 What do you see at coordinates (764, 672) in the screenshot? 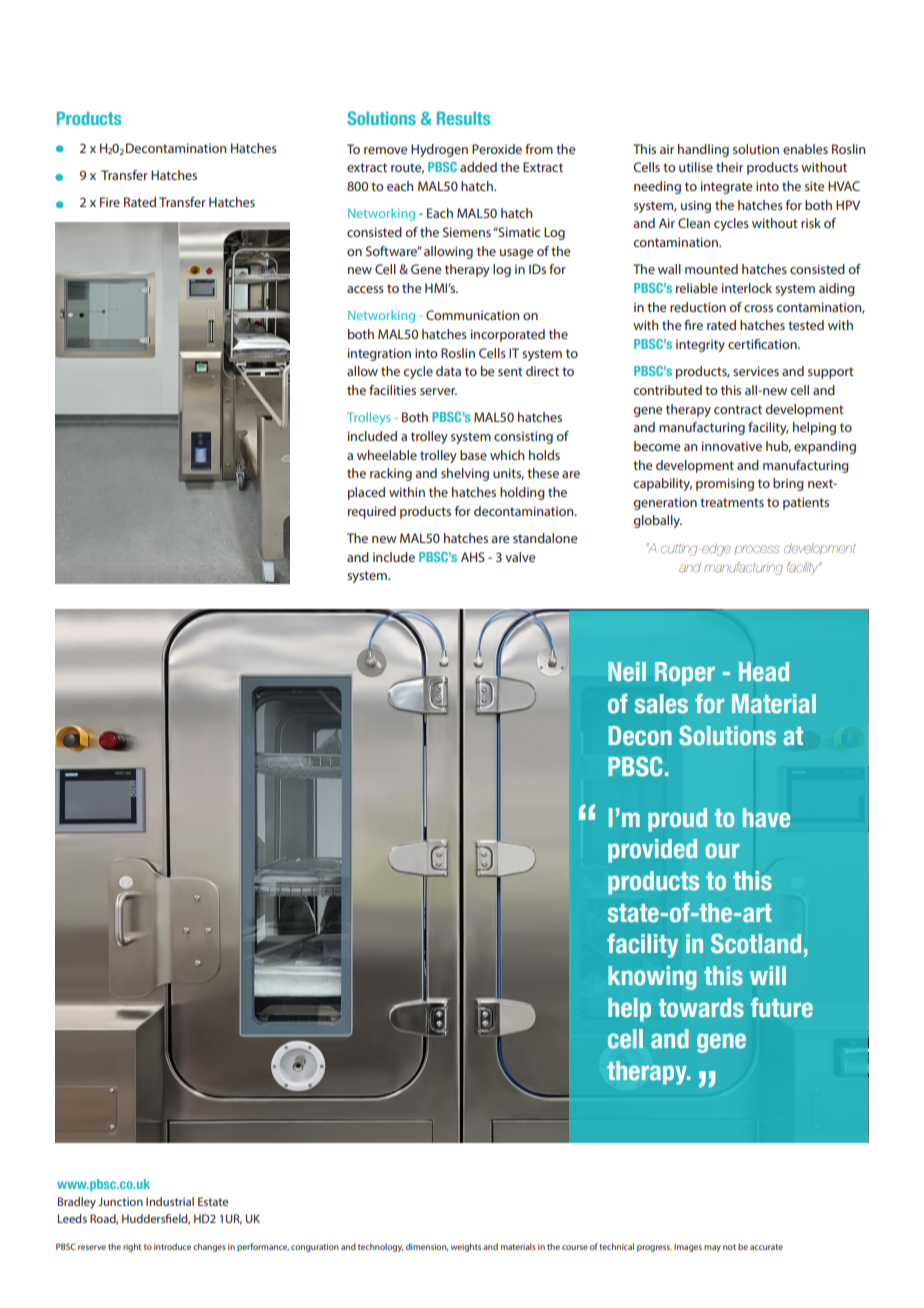
I see `Head` at bounding box center [764, 672].
